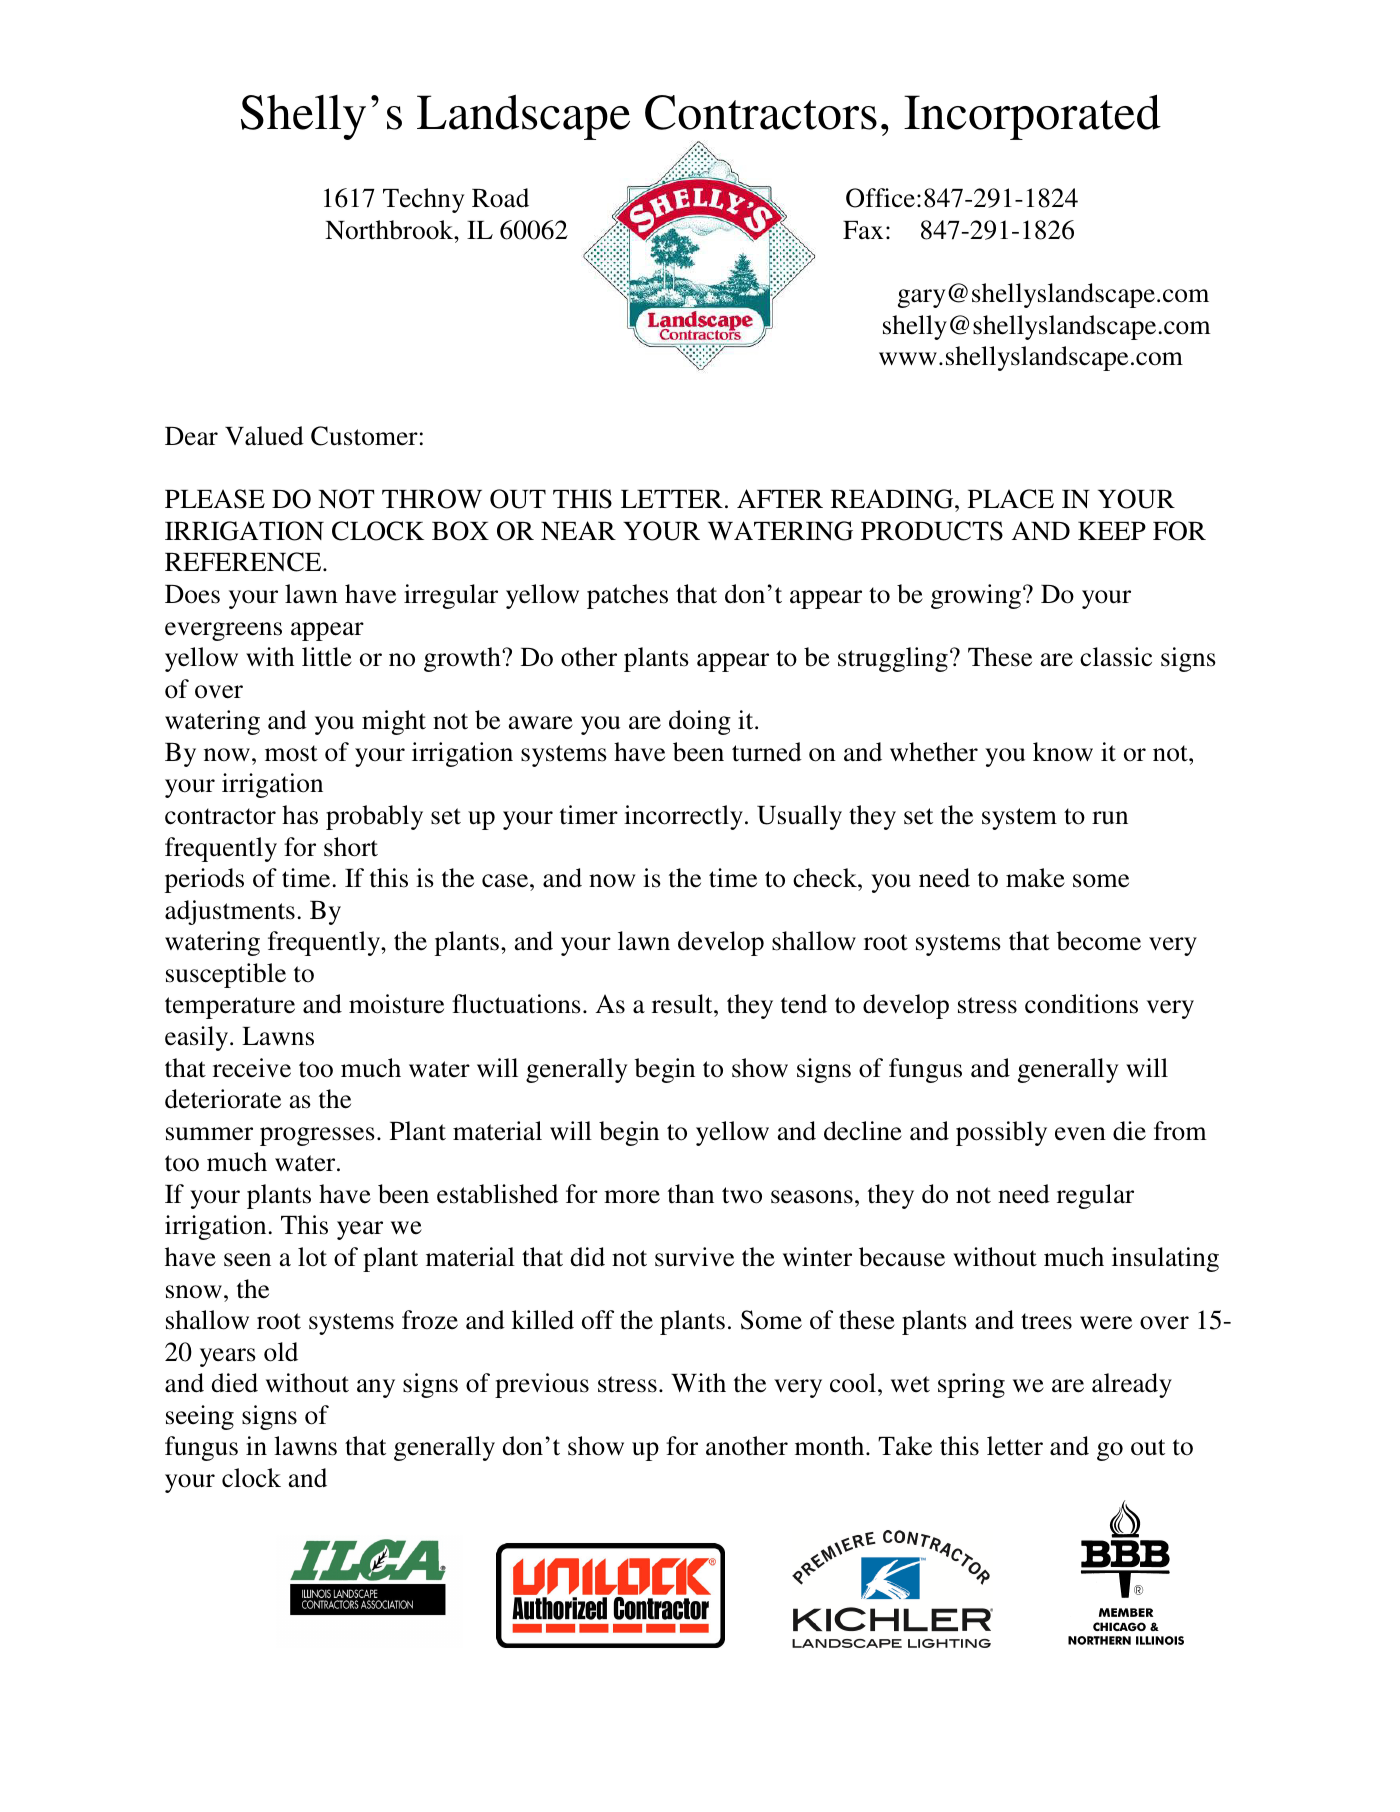 The image size is (1400, 1812). Describe the element at coordinates (1011, 499) in the screenshot. I see `PLACE` at that location.
